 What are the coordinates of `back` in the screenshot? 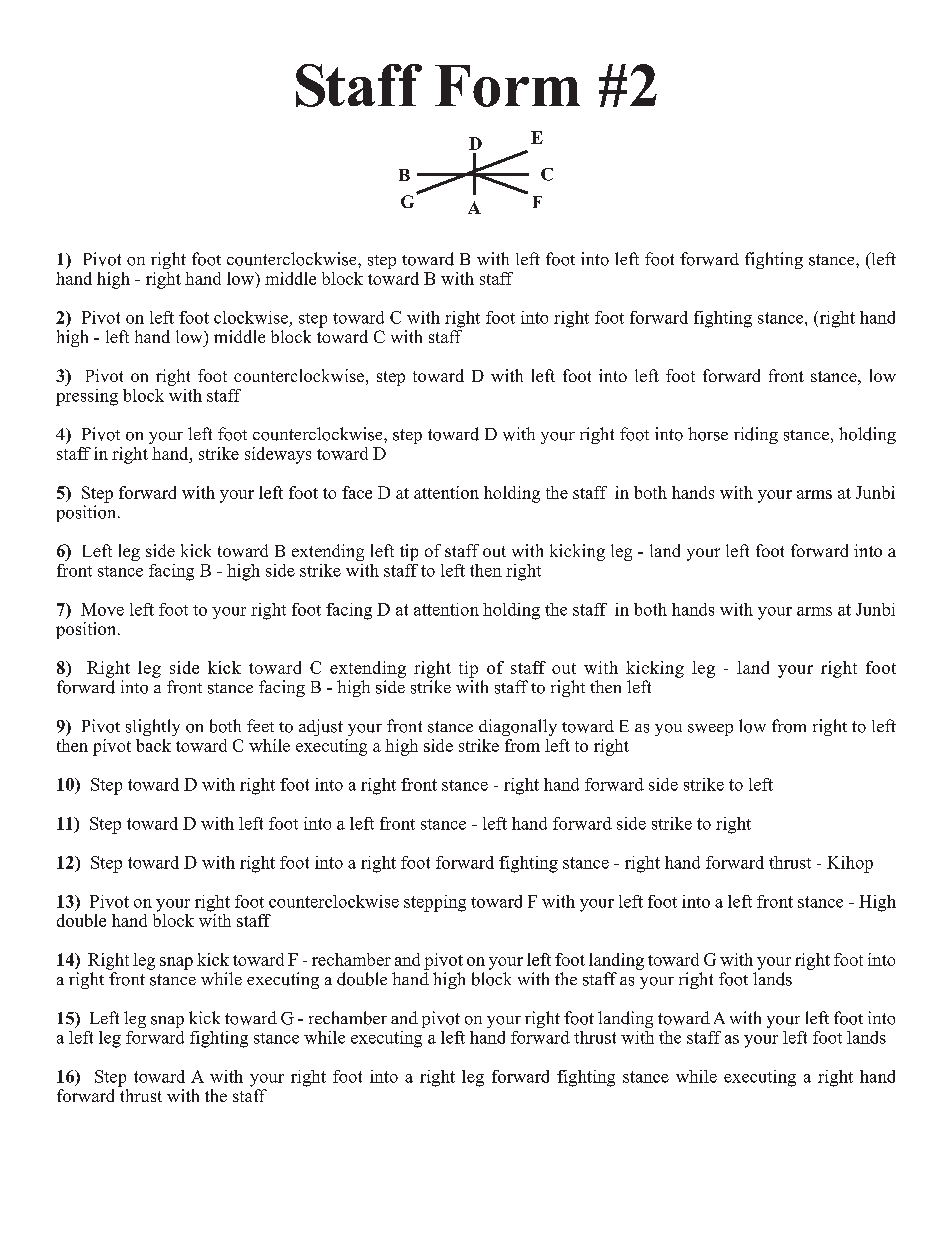 It's located at (153, 745).
